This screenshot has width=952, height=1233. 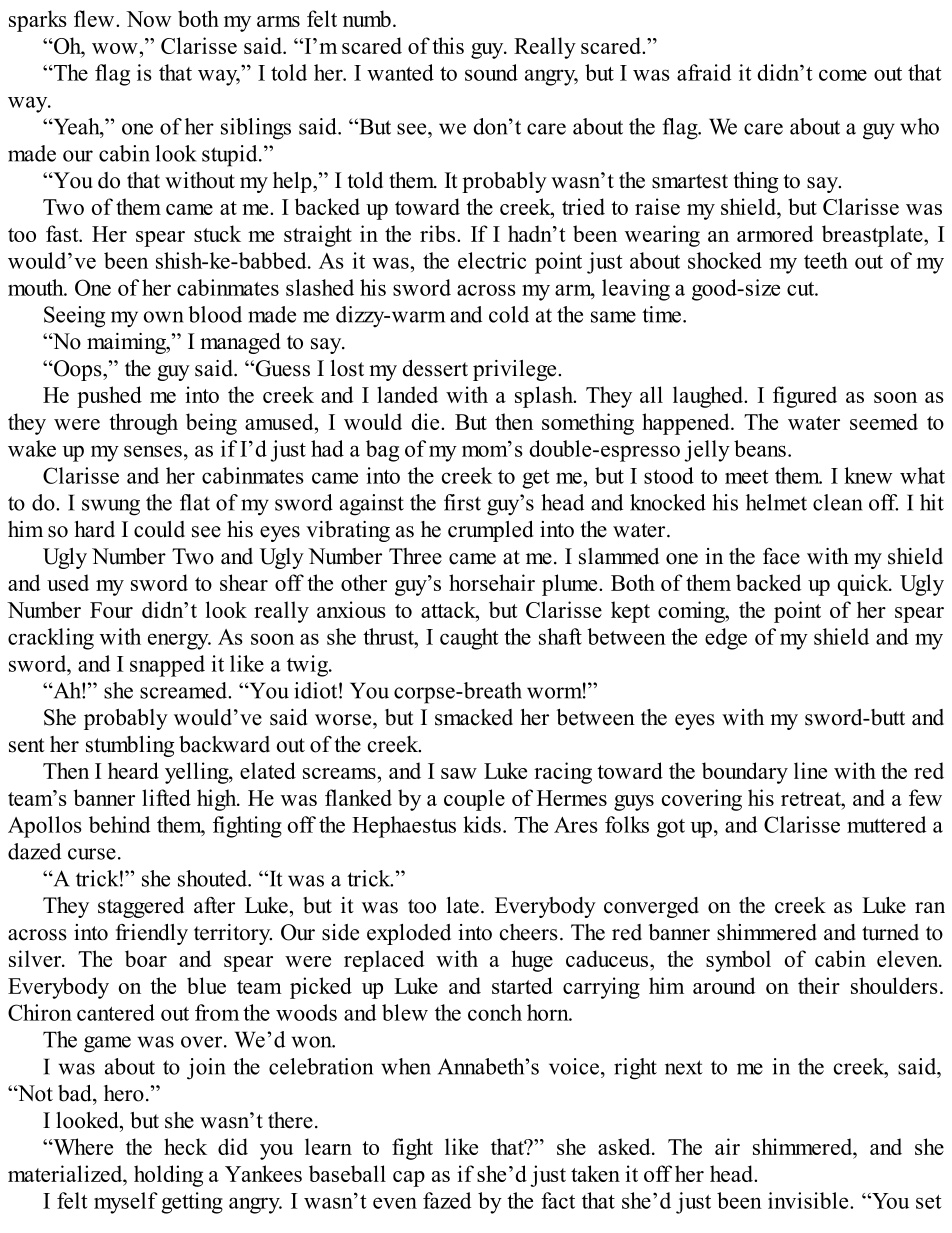 I want to click on cold, so click(x=509, y=314).
